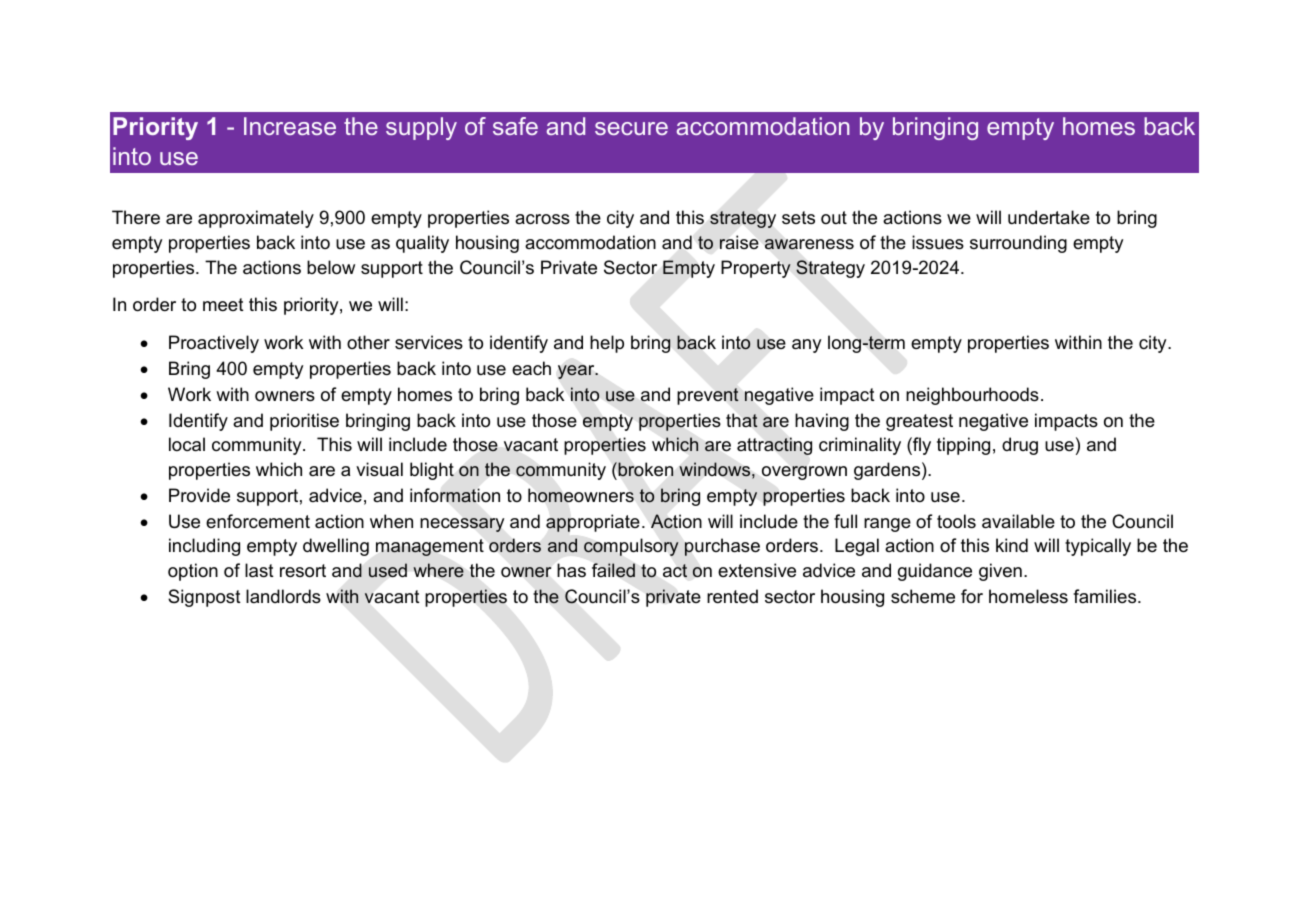  What do you see at coordinates (259, 570) in the document?
I see `last` at bounding box center [259, 570].
